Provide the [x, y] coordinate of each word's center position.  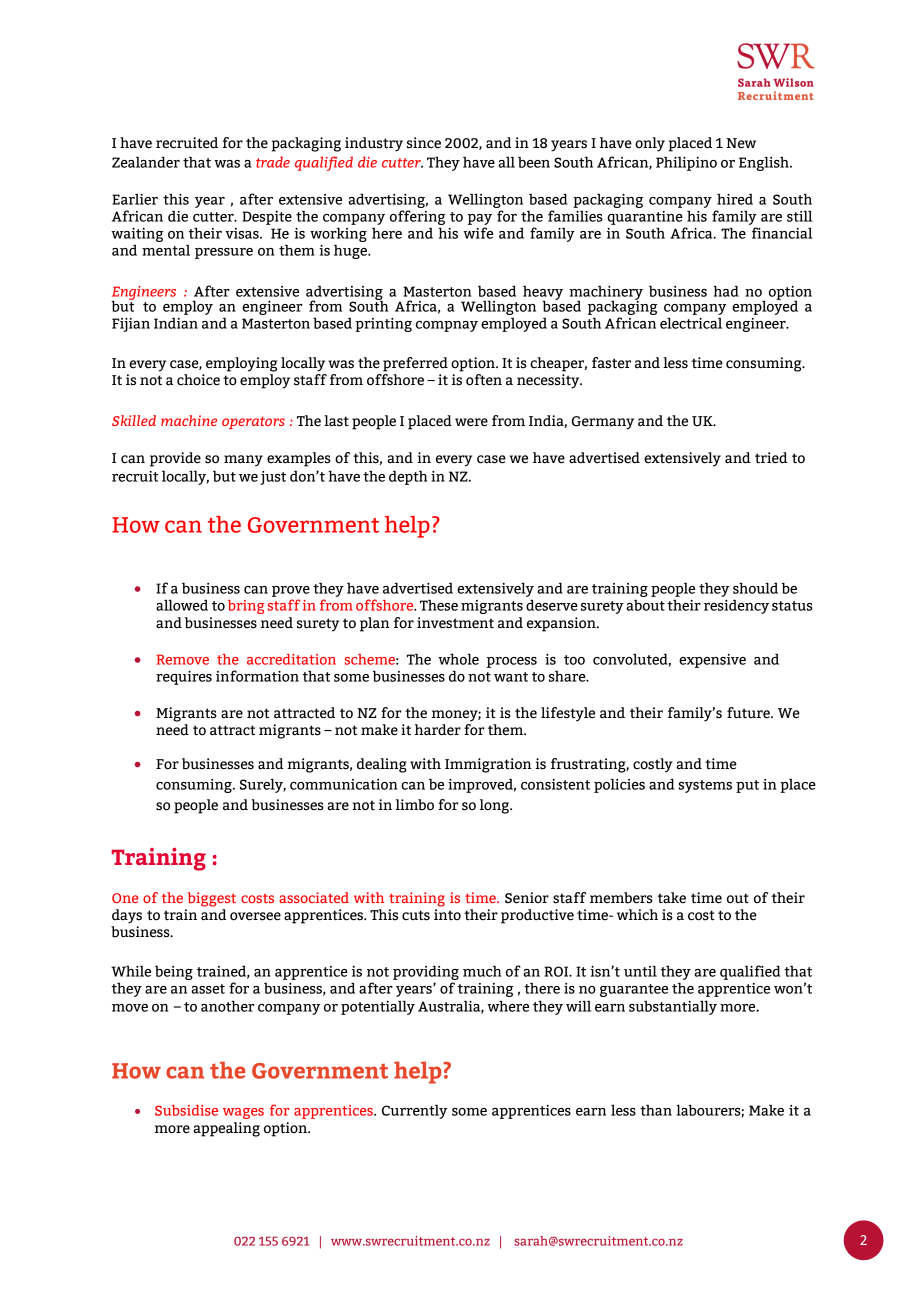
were [471, 422]
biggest [212, 899]
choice [198, 380]
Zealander [146, 162]
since [424, 143]
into [447, 914]
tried [771, 458]
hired [735, 199]
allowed [182, 605]
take [672, 898]
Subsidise [186, 1110]
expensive [712, 661]
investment [455, 623]
